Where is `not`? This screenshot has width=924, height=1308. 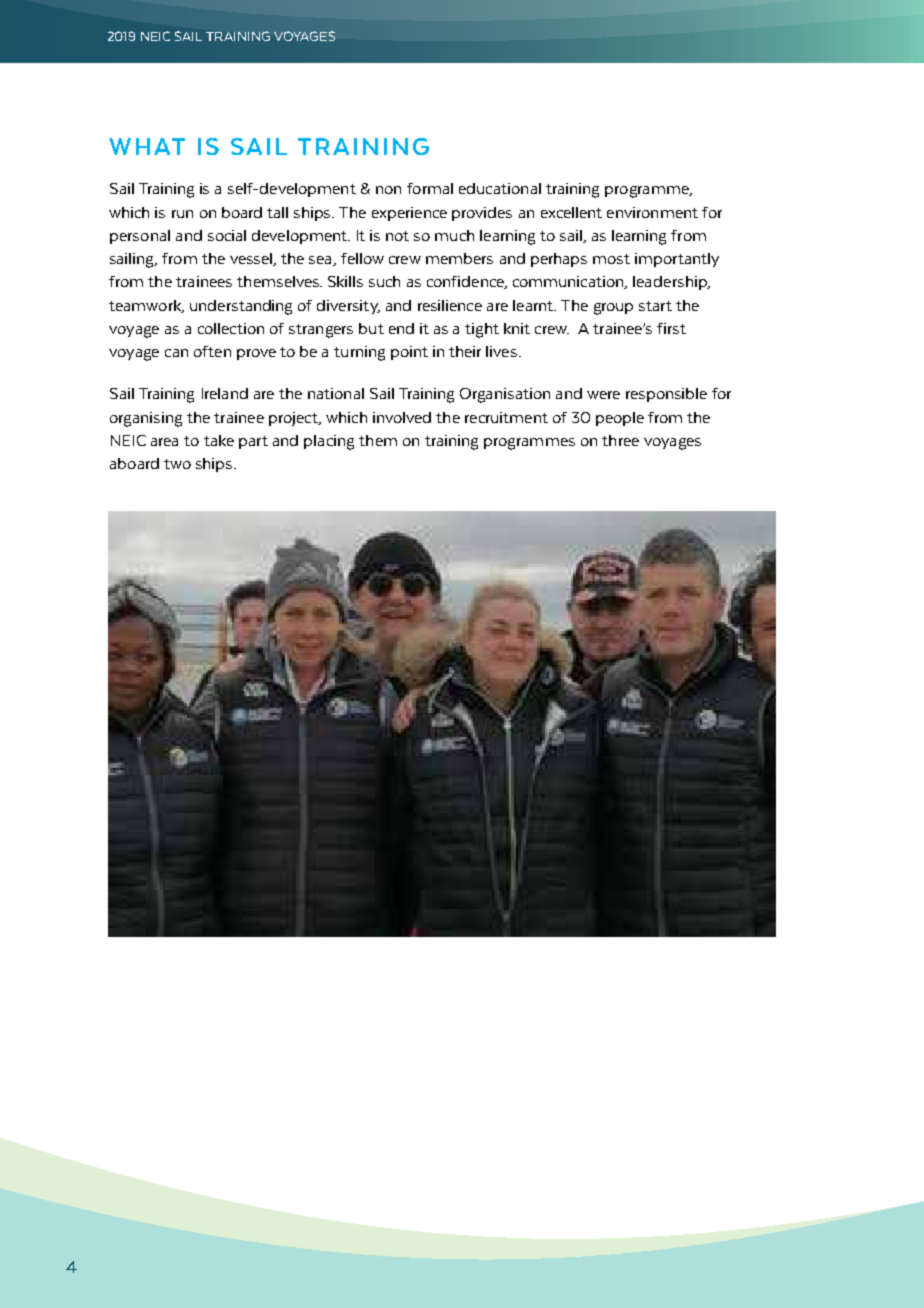 not is located at coordinates (397, 236).
